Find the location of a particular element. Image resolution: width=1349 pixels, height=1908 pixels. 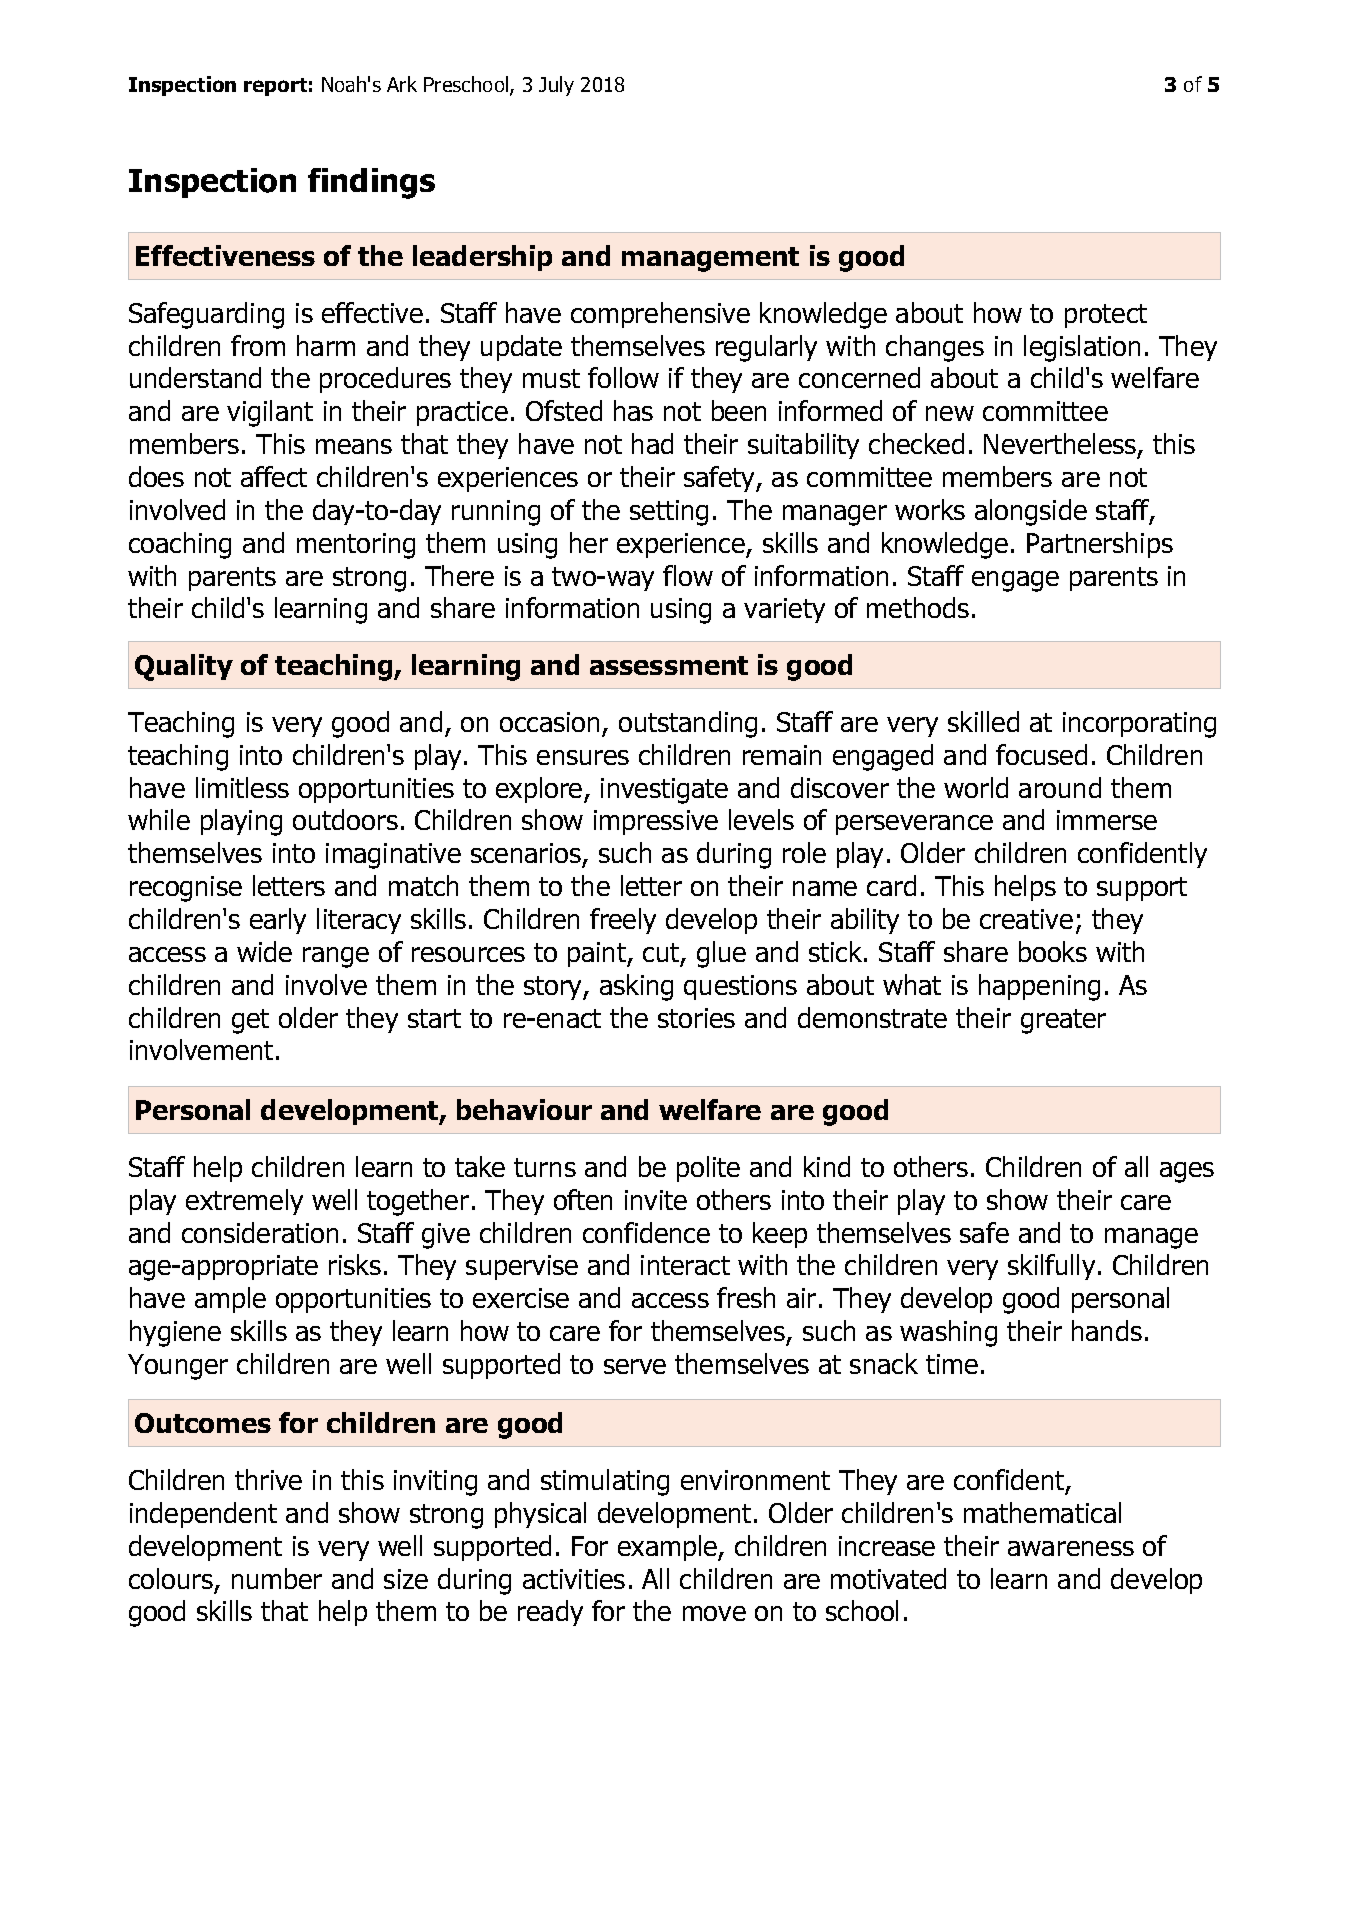

immerse is located at coordinates (1107, 820).
